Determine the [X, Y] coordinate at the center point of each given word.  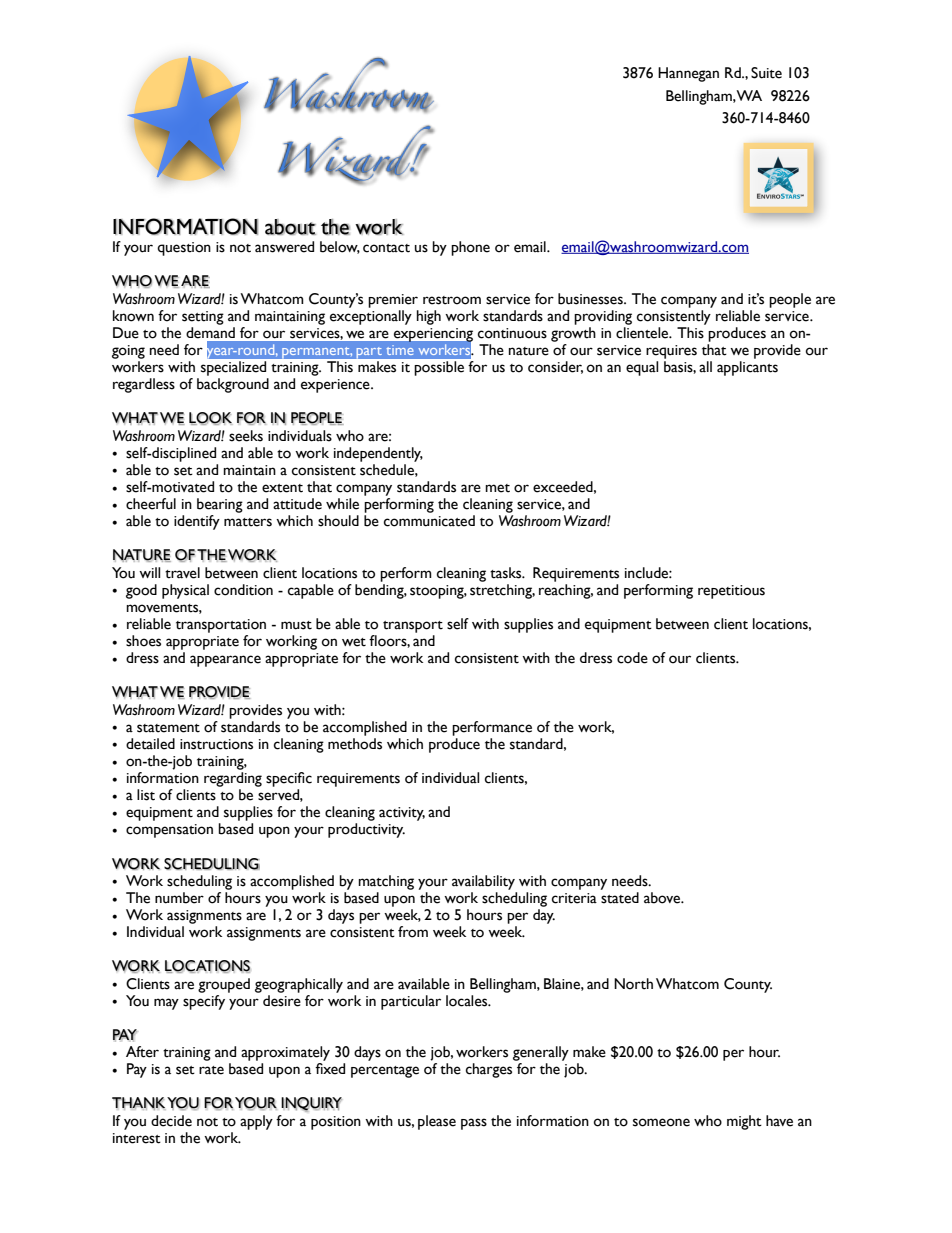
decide [171, 1121]
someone [661, 1122]
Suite [766, 73]
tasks [507, 573]
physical [185, 591]
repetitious [731, 592]
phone [470, 248]
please [437, 1122]
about [290, 227]
